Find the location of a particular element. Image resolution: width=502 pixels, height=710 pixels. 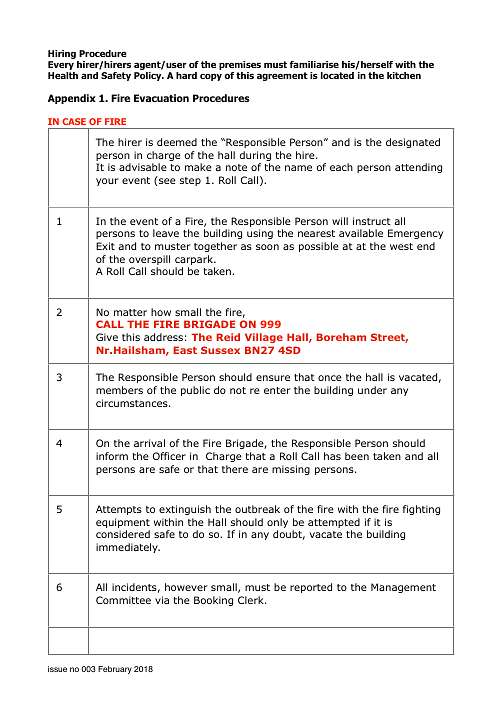

Sussex is located at coordinates (220, 350).
